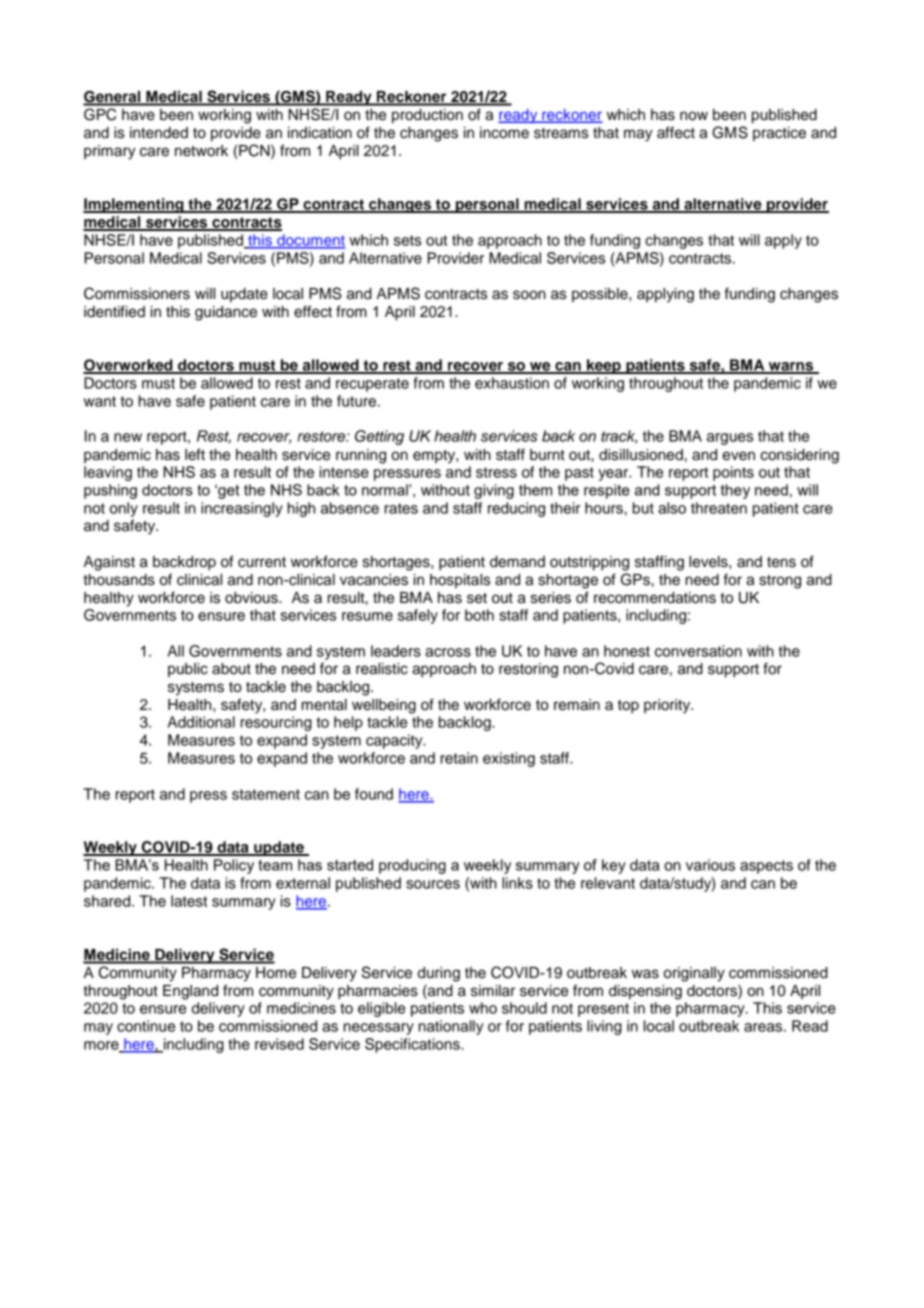  I want to click on soon, so click(529, 295).
